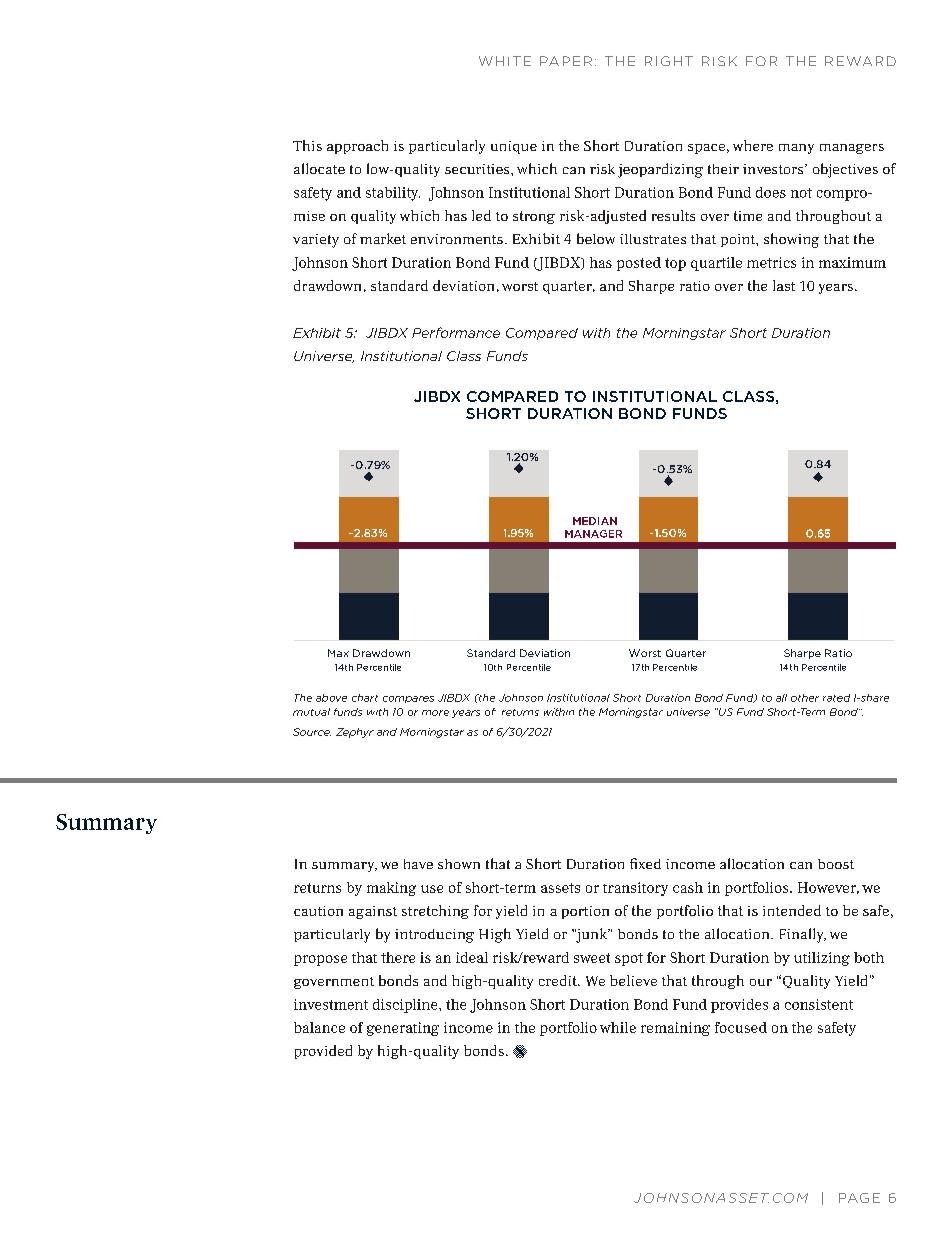 This screenshot has height=1233, width=952. What do you see at coordinates (393, 194) in the screenshot?
I see `stability` at bounding box center [393, 194].
